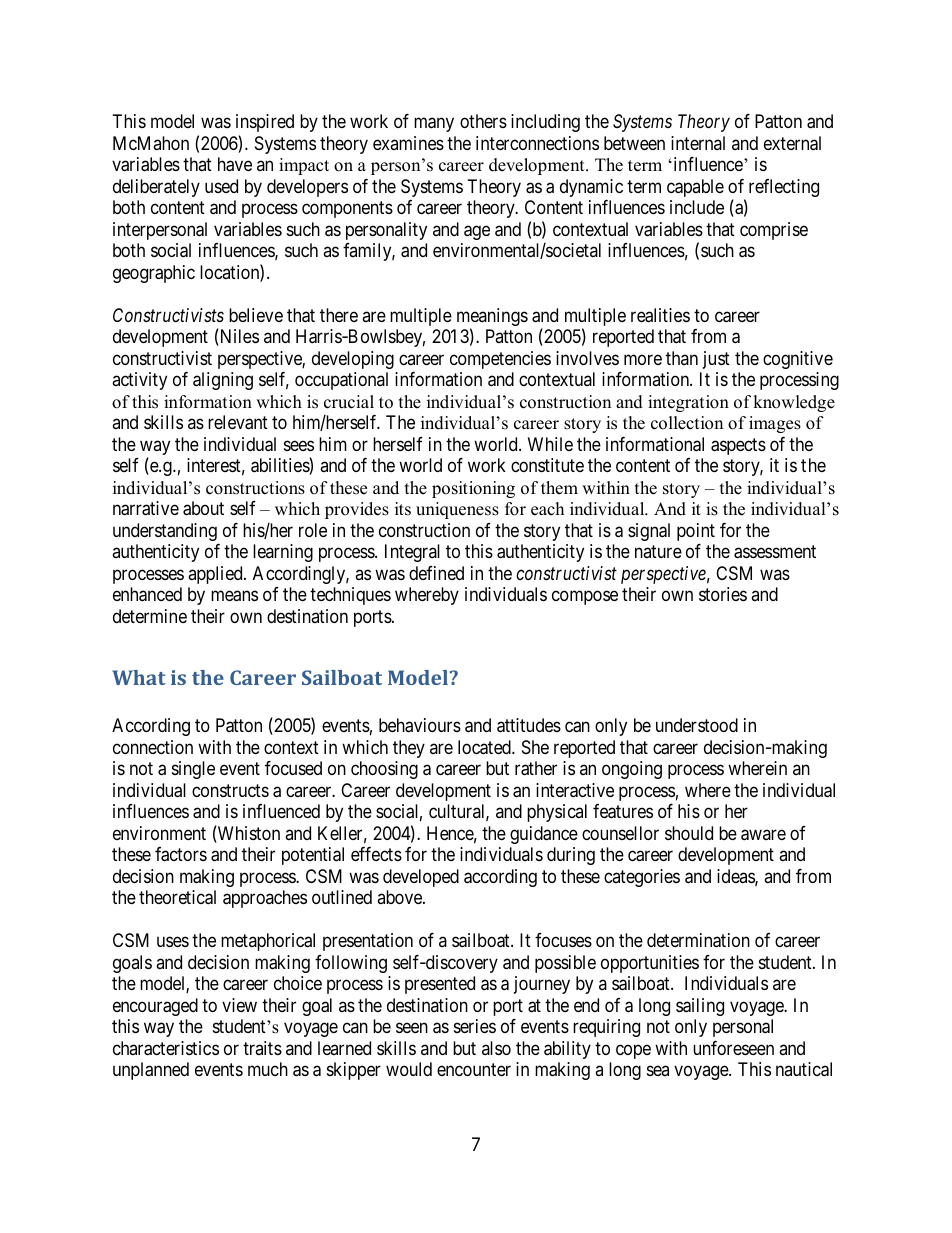 The width and height of the screenshot is (952, 1233). Describe the element at coordinates (238, 422) in the screenshot. I see `relevant` at that location.
